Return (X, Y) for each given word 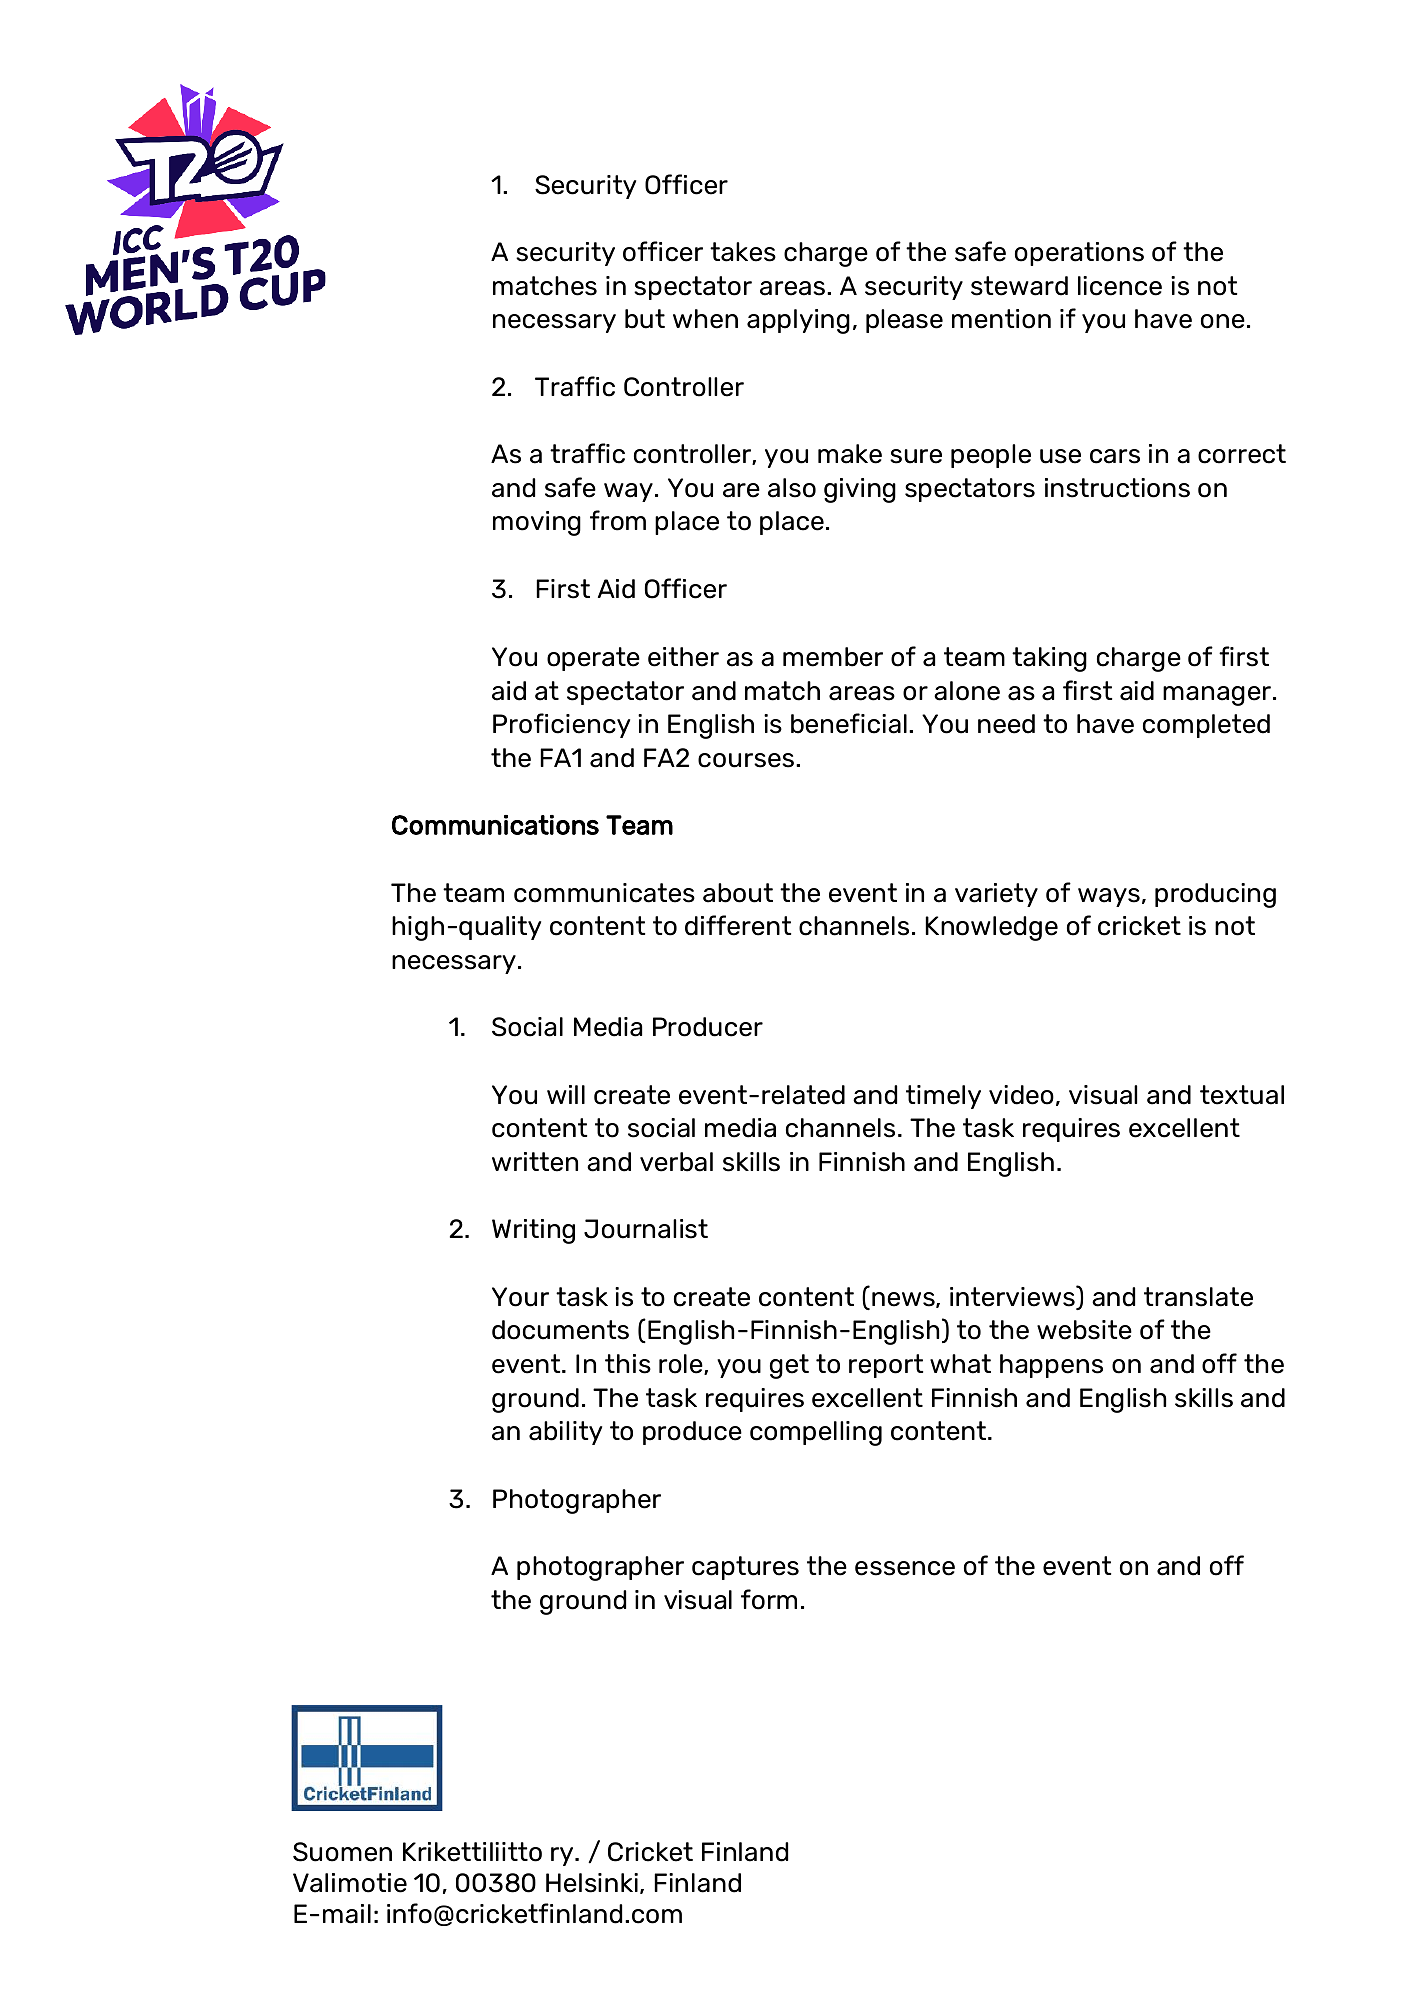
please (904, 321)
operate (593, 659)
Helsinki (592, 1883)
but (645, 319)
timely (943, 1097)
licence (1120, 286)
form (769, 1599)
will (566, 1094)
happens (1051, 1366)
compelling (816, 1433)
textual (1242, 1095)
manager (1217, 696)
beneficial (849, 723)
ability (565, 1433)
